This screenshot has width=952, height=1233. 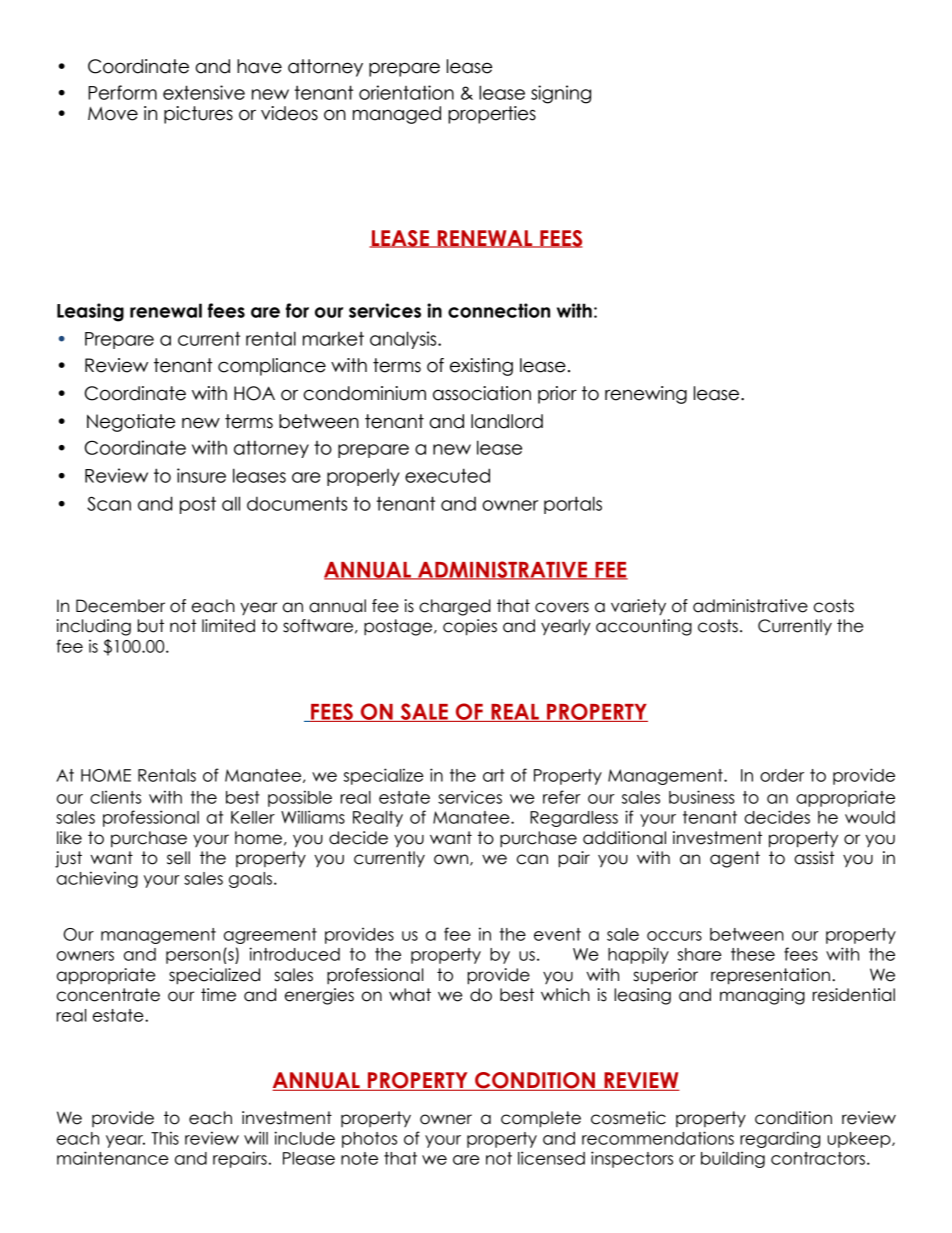 What do you see at coordinates (492, 115) in the screenshot?
I see `properties` at bounding box center [492, 115].
